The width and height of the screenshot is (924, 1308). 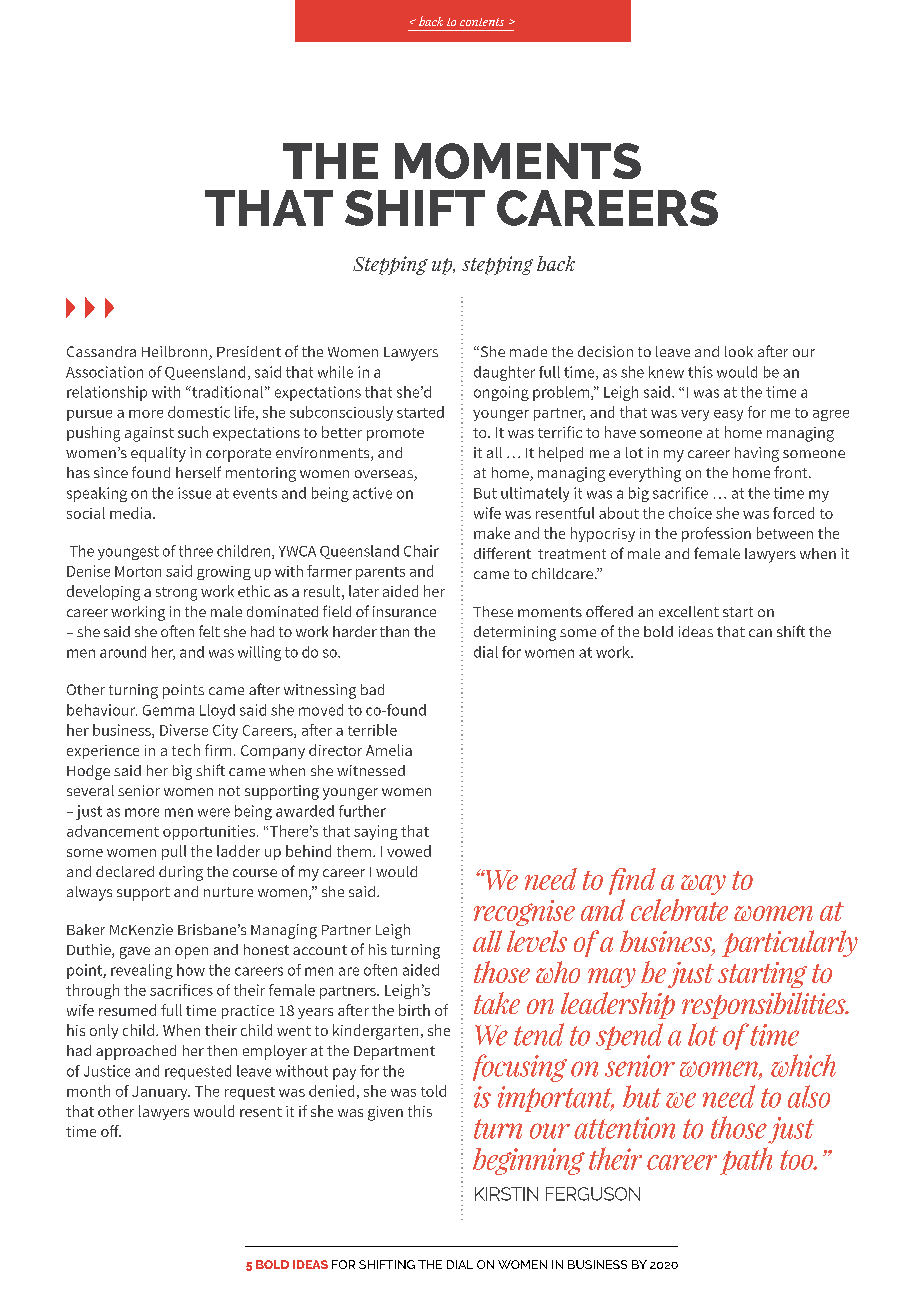 I want to click on path, so click(x=746, y=1161).
